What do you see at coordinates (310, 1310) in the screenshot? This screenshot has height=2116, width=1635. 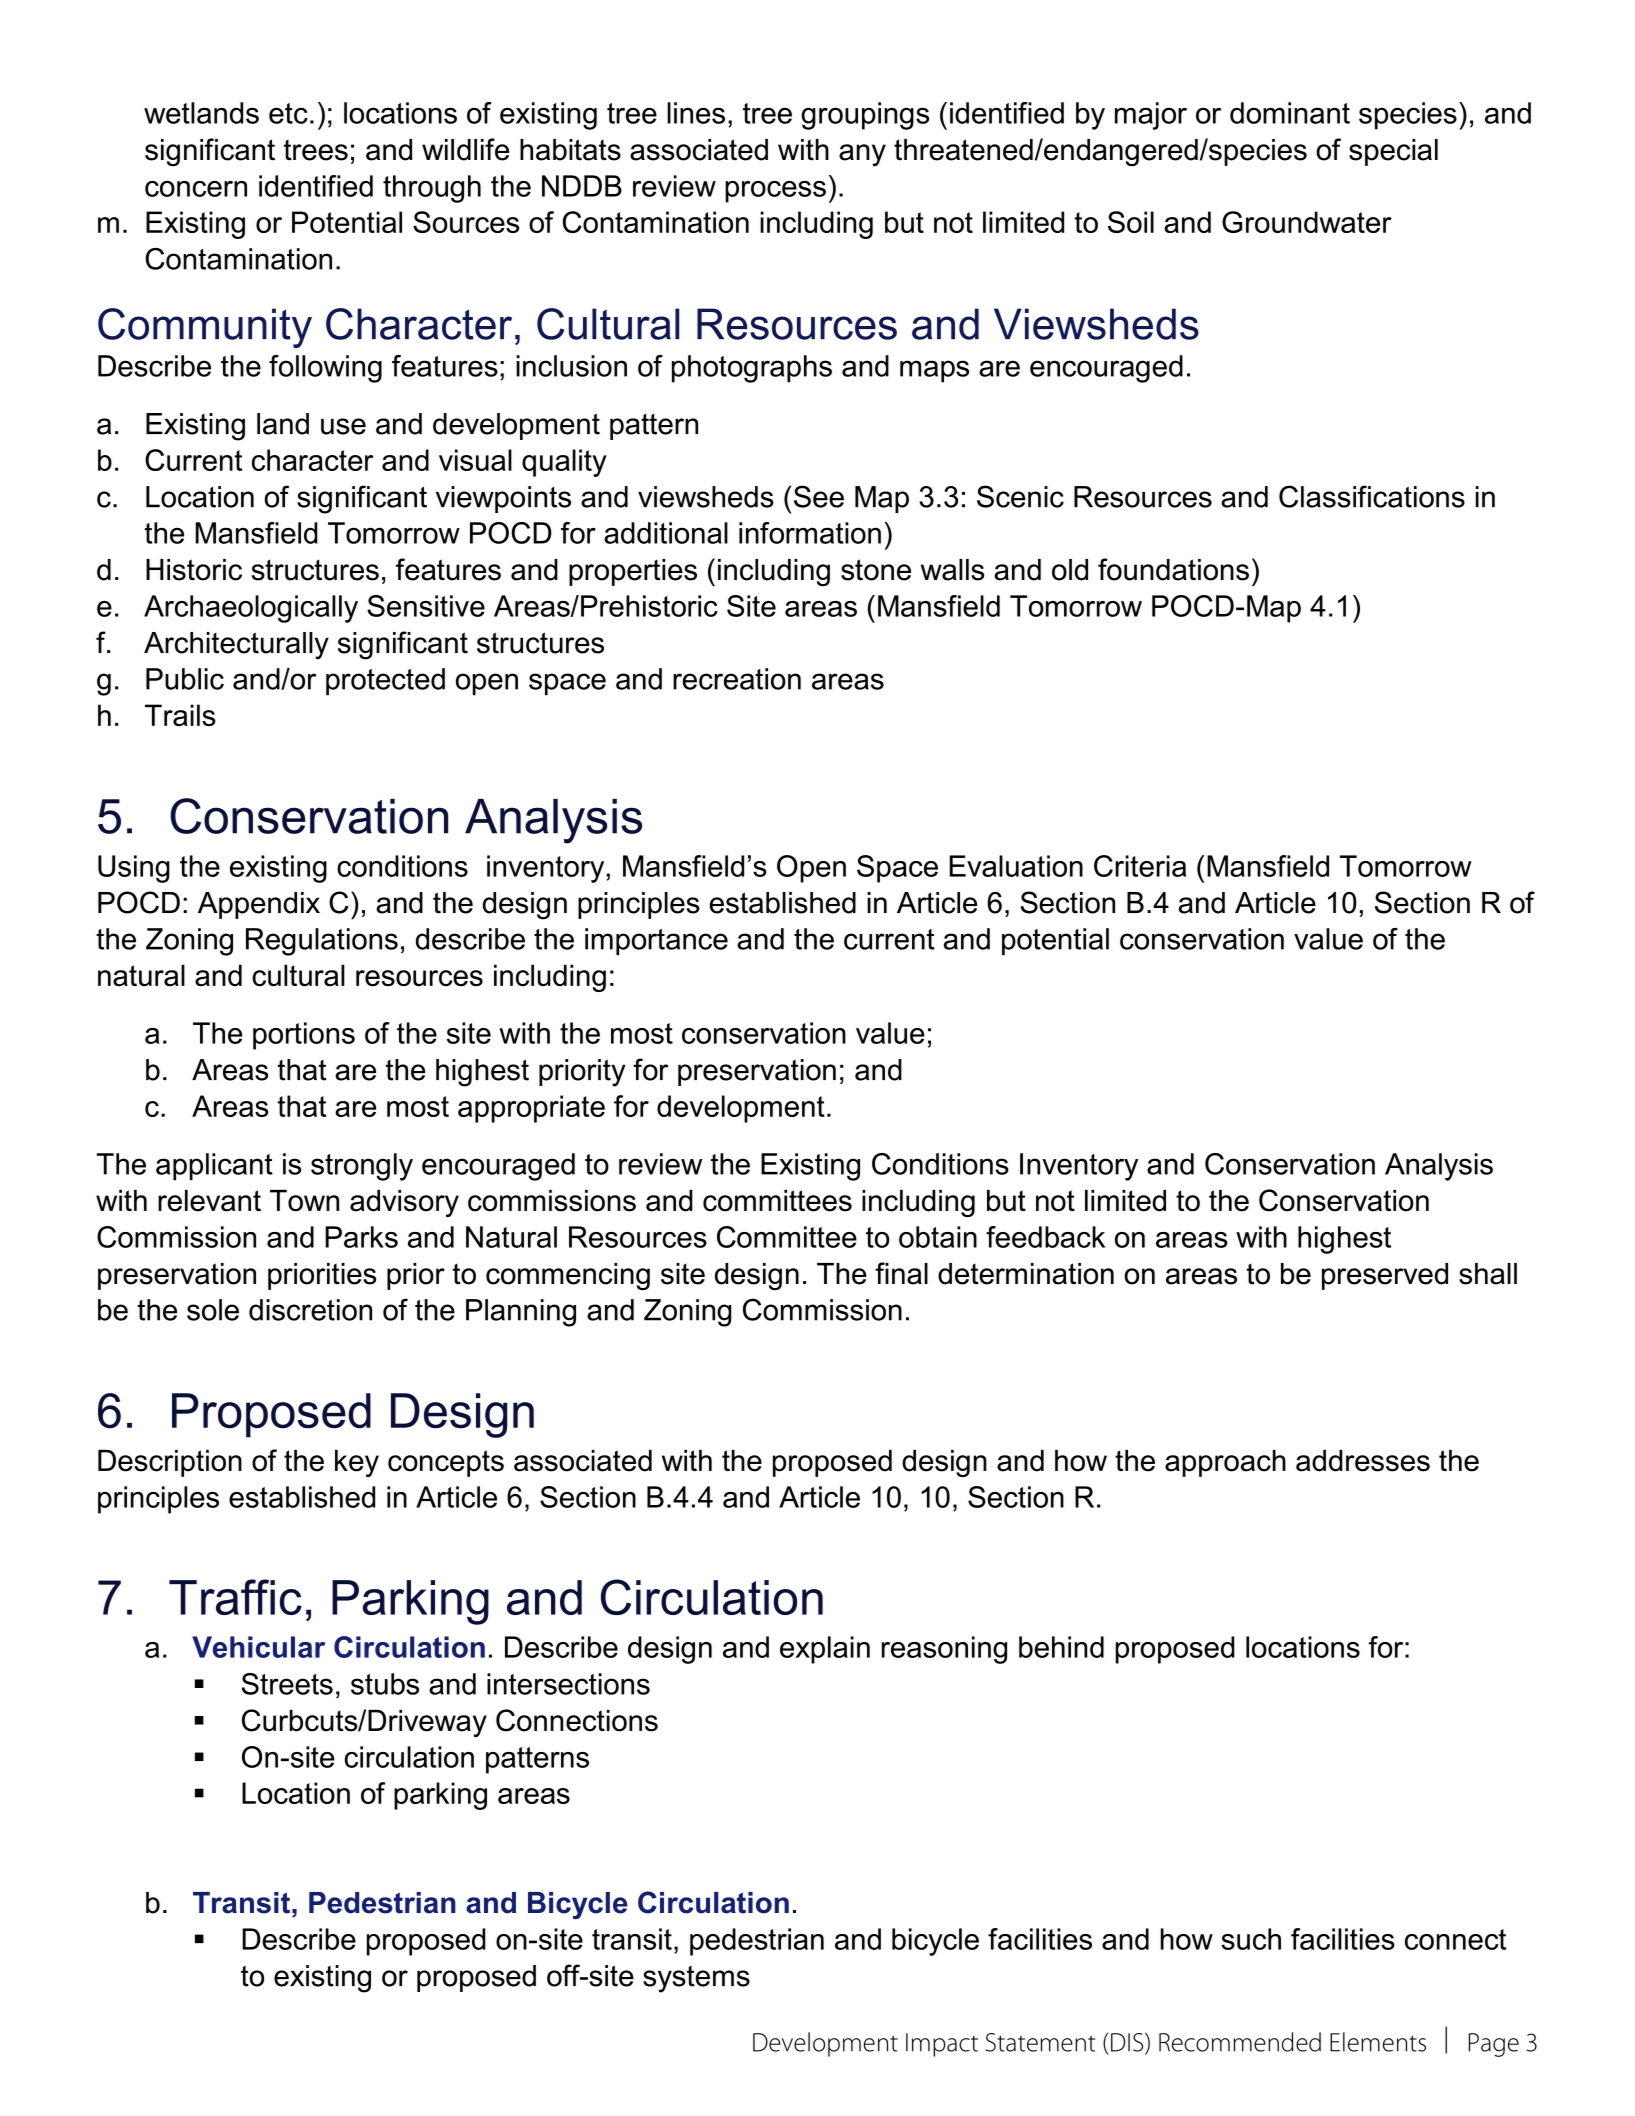 I see `discretion` at bounding box center [310, 1310].
